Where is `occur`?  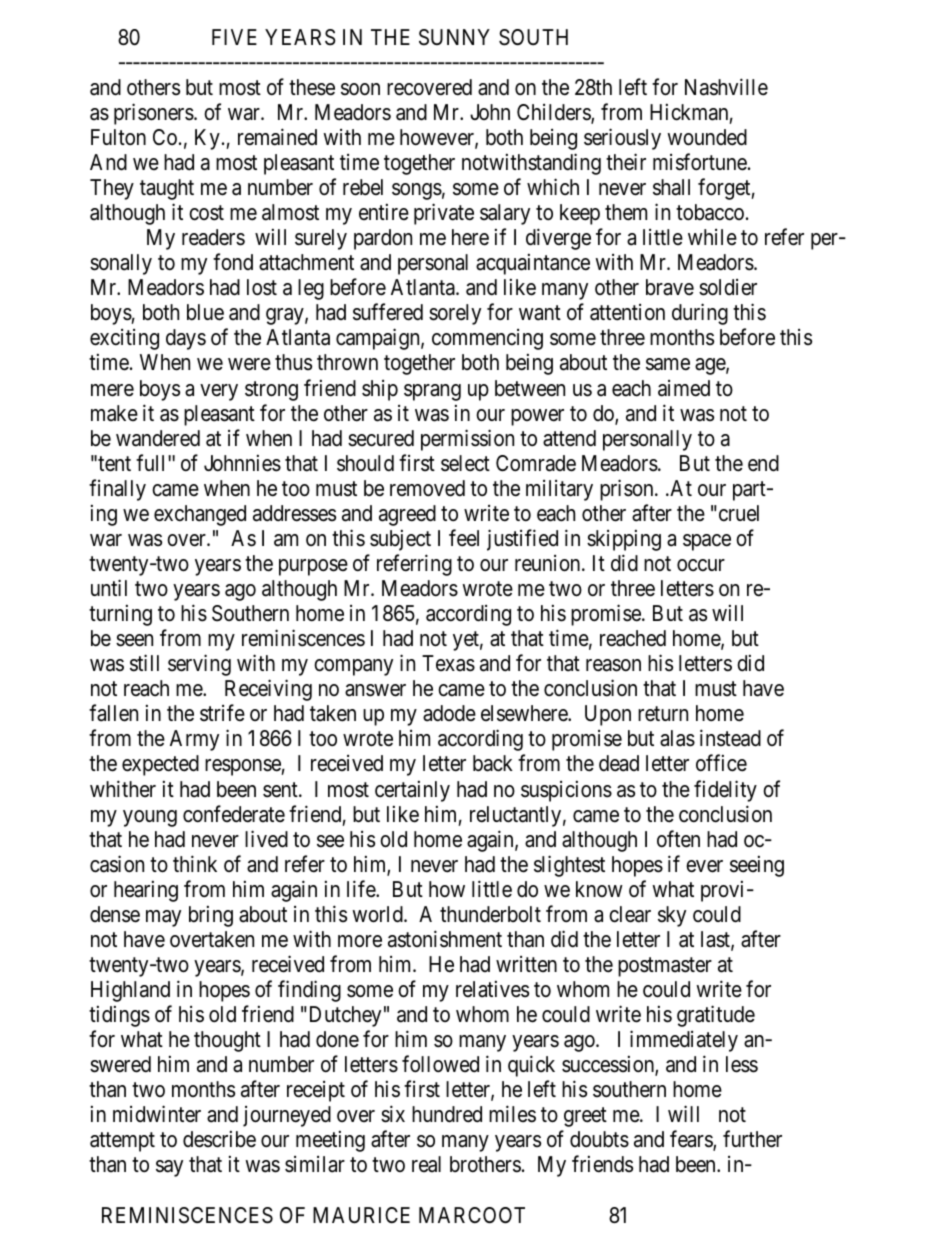 occur is located at coordinates (701, 565).
